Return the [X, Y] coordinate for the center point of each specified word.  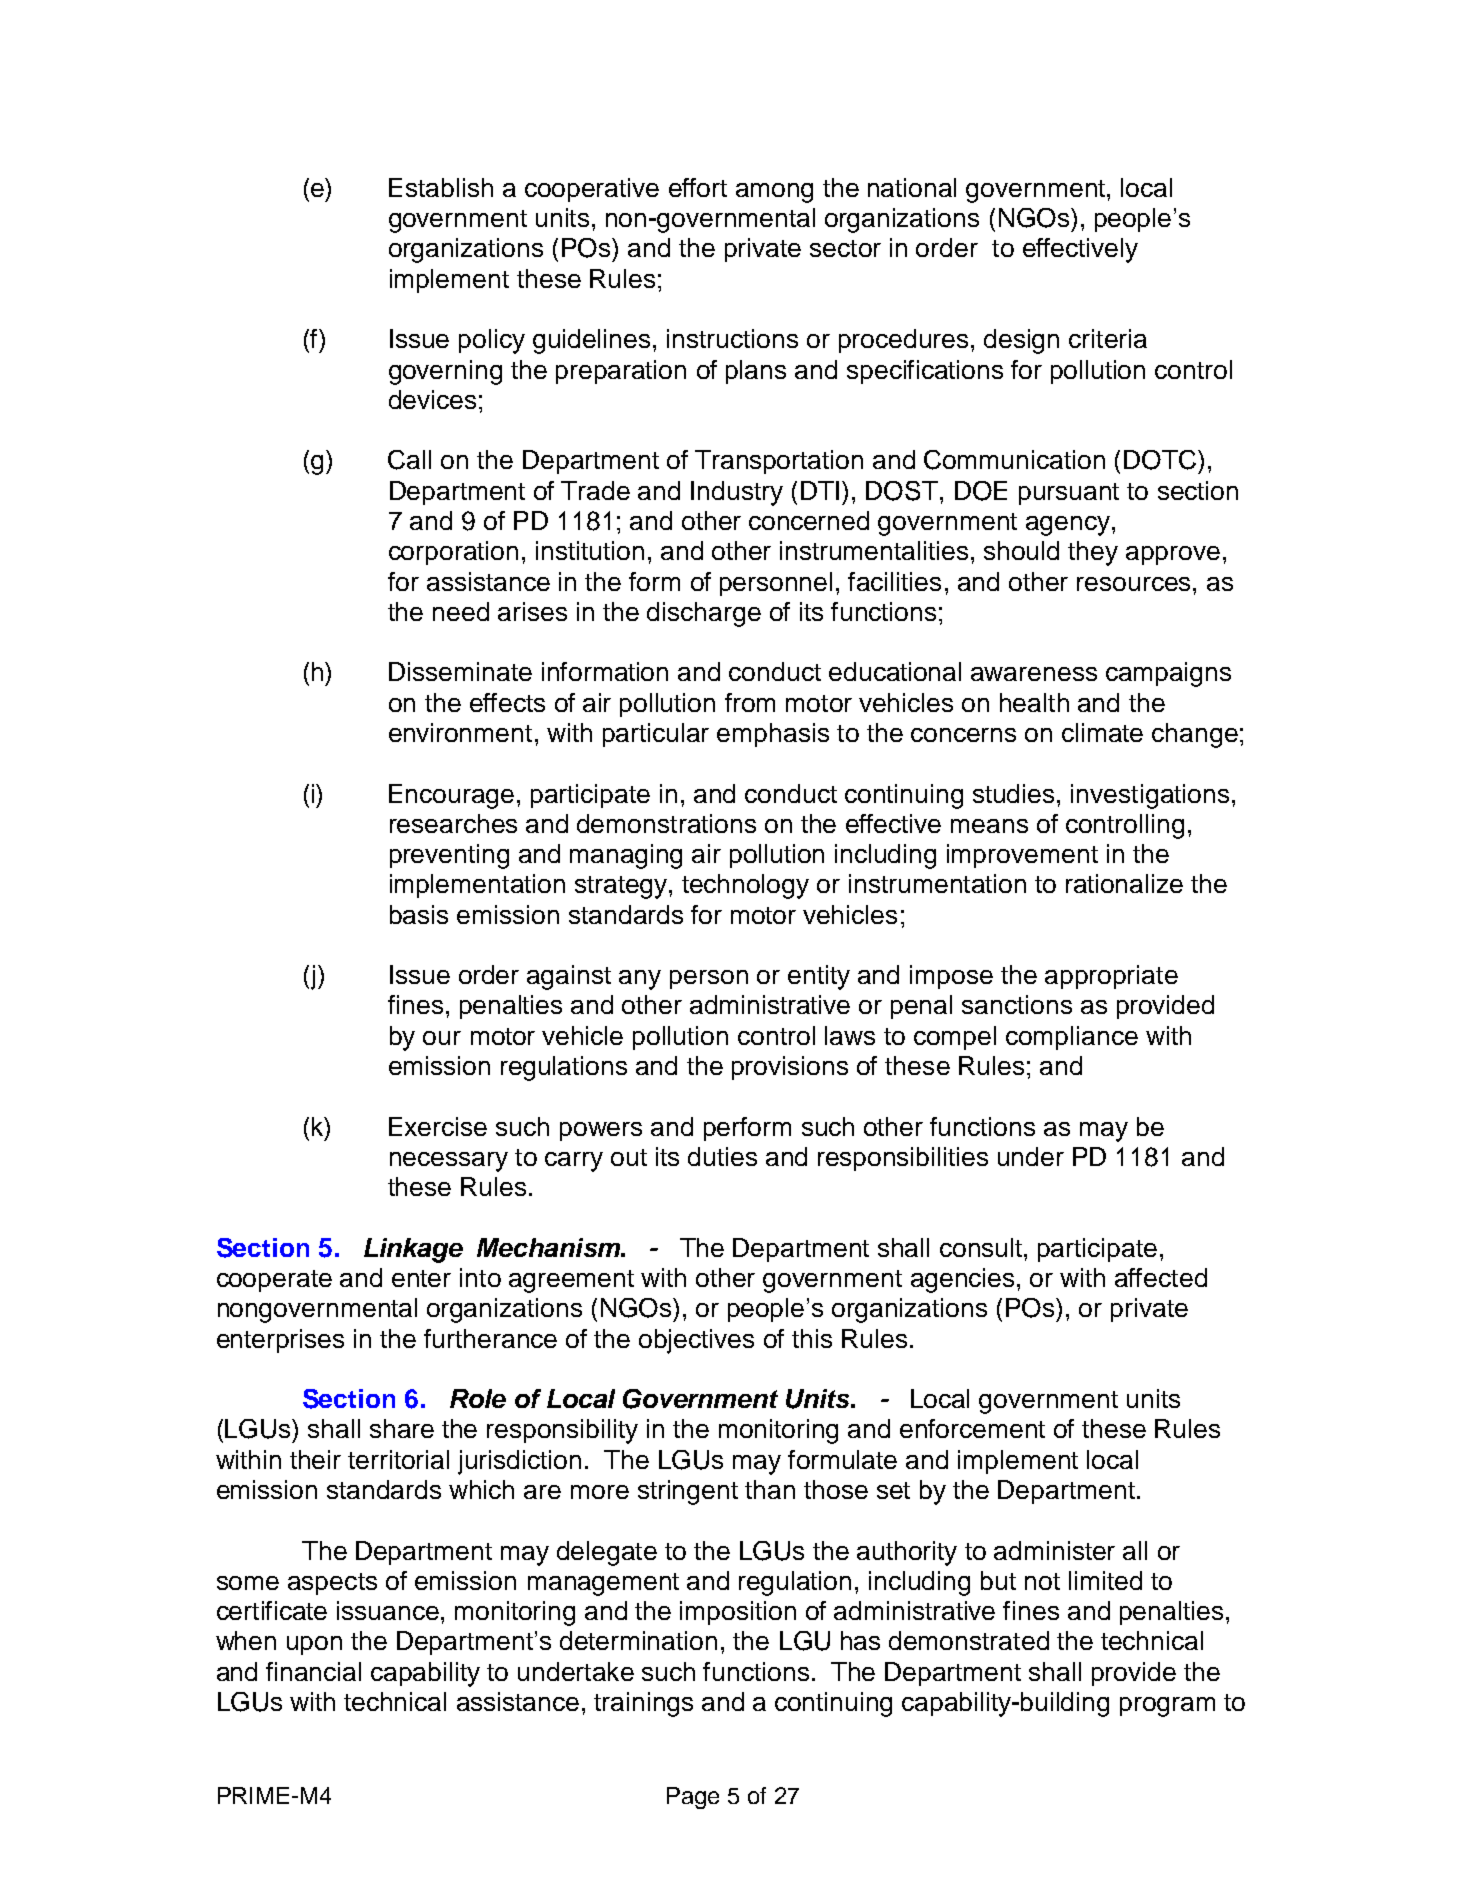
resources [1133, 584]
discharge [704, 614]
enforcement [972, 1428]
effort [698, 187]
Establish [441, 187]
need [461, 611]
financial [313, 1671]
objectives [696, 1341]
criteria [1108, 338]
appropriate [1111, 977]
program [1167, 1707]
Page [693, 1798]
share [402, 1428]
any [640, 980]
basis [419, 914]
